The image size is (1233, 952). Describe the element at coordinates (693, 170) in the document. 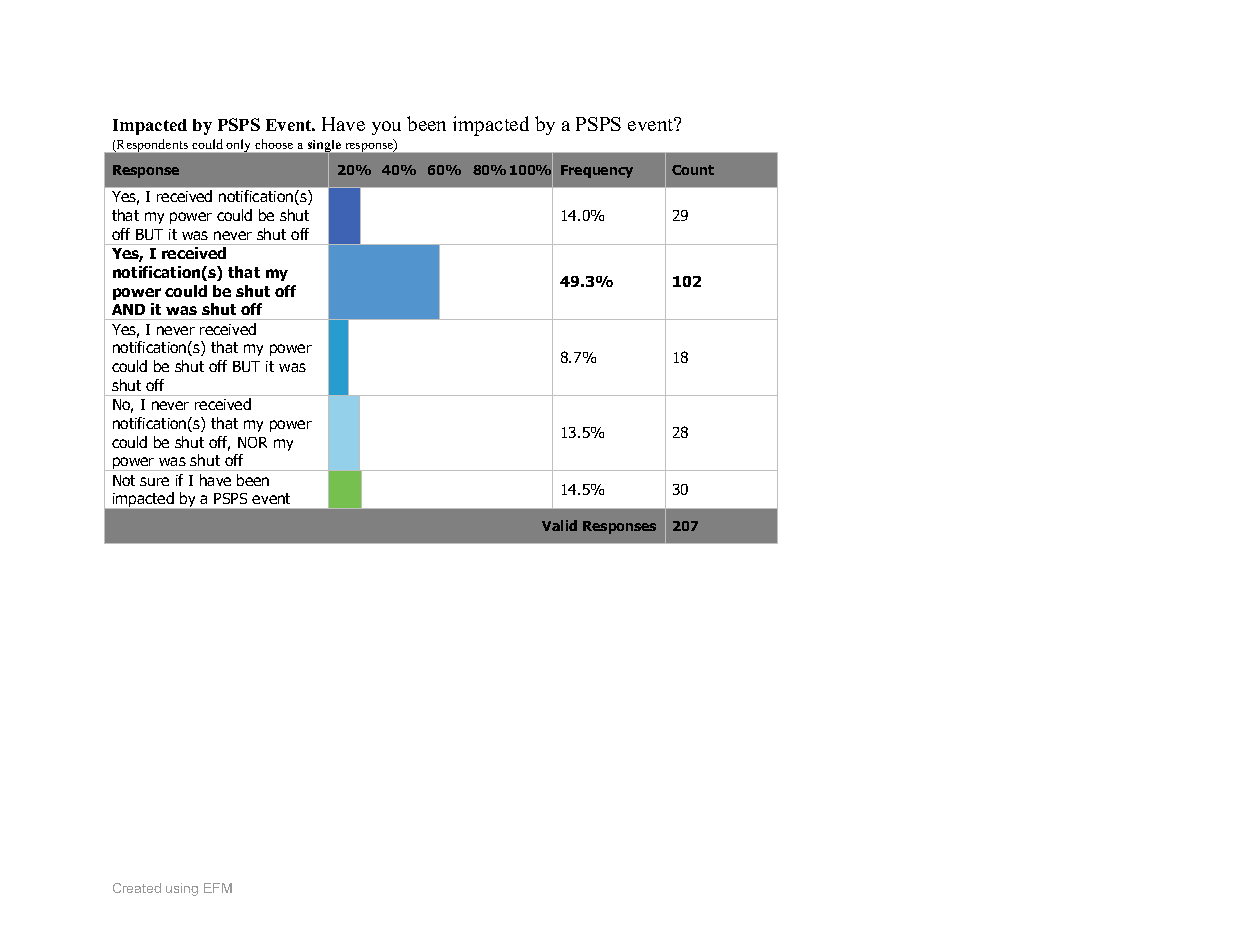

I see `Count` at that location.
